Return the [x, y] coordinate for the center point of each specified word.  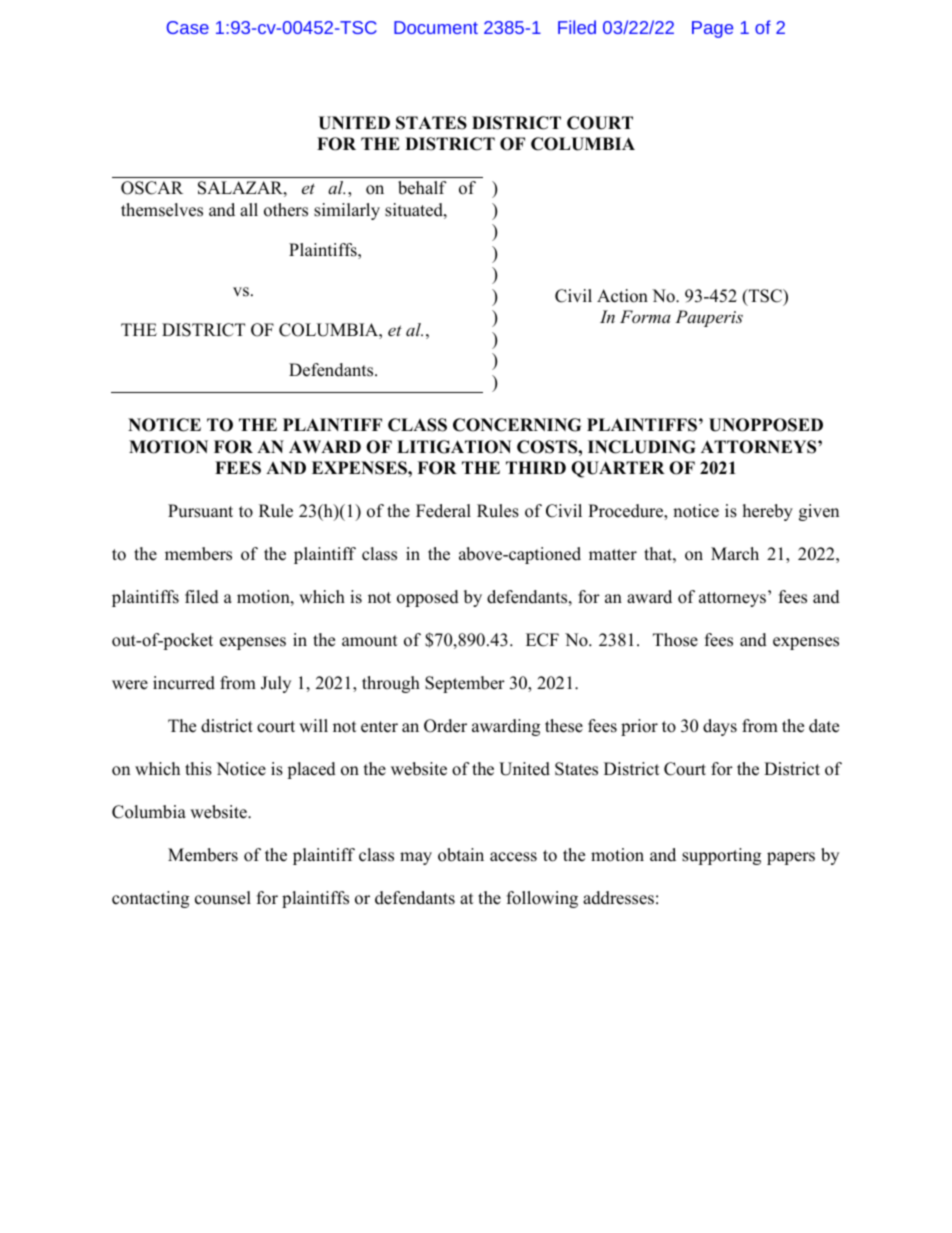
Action [622, 296]
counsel [223, 898]
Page [712, 29]
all [249, 209]
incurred [184, 683]
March [735, 554]
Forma [645, 316]
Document [436, 27]
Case [188, 27]
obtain [461, 855]
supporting [721, 856]
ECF [542, 640]
